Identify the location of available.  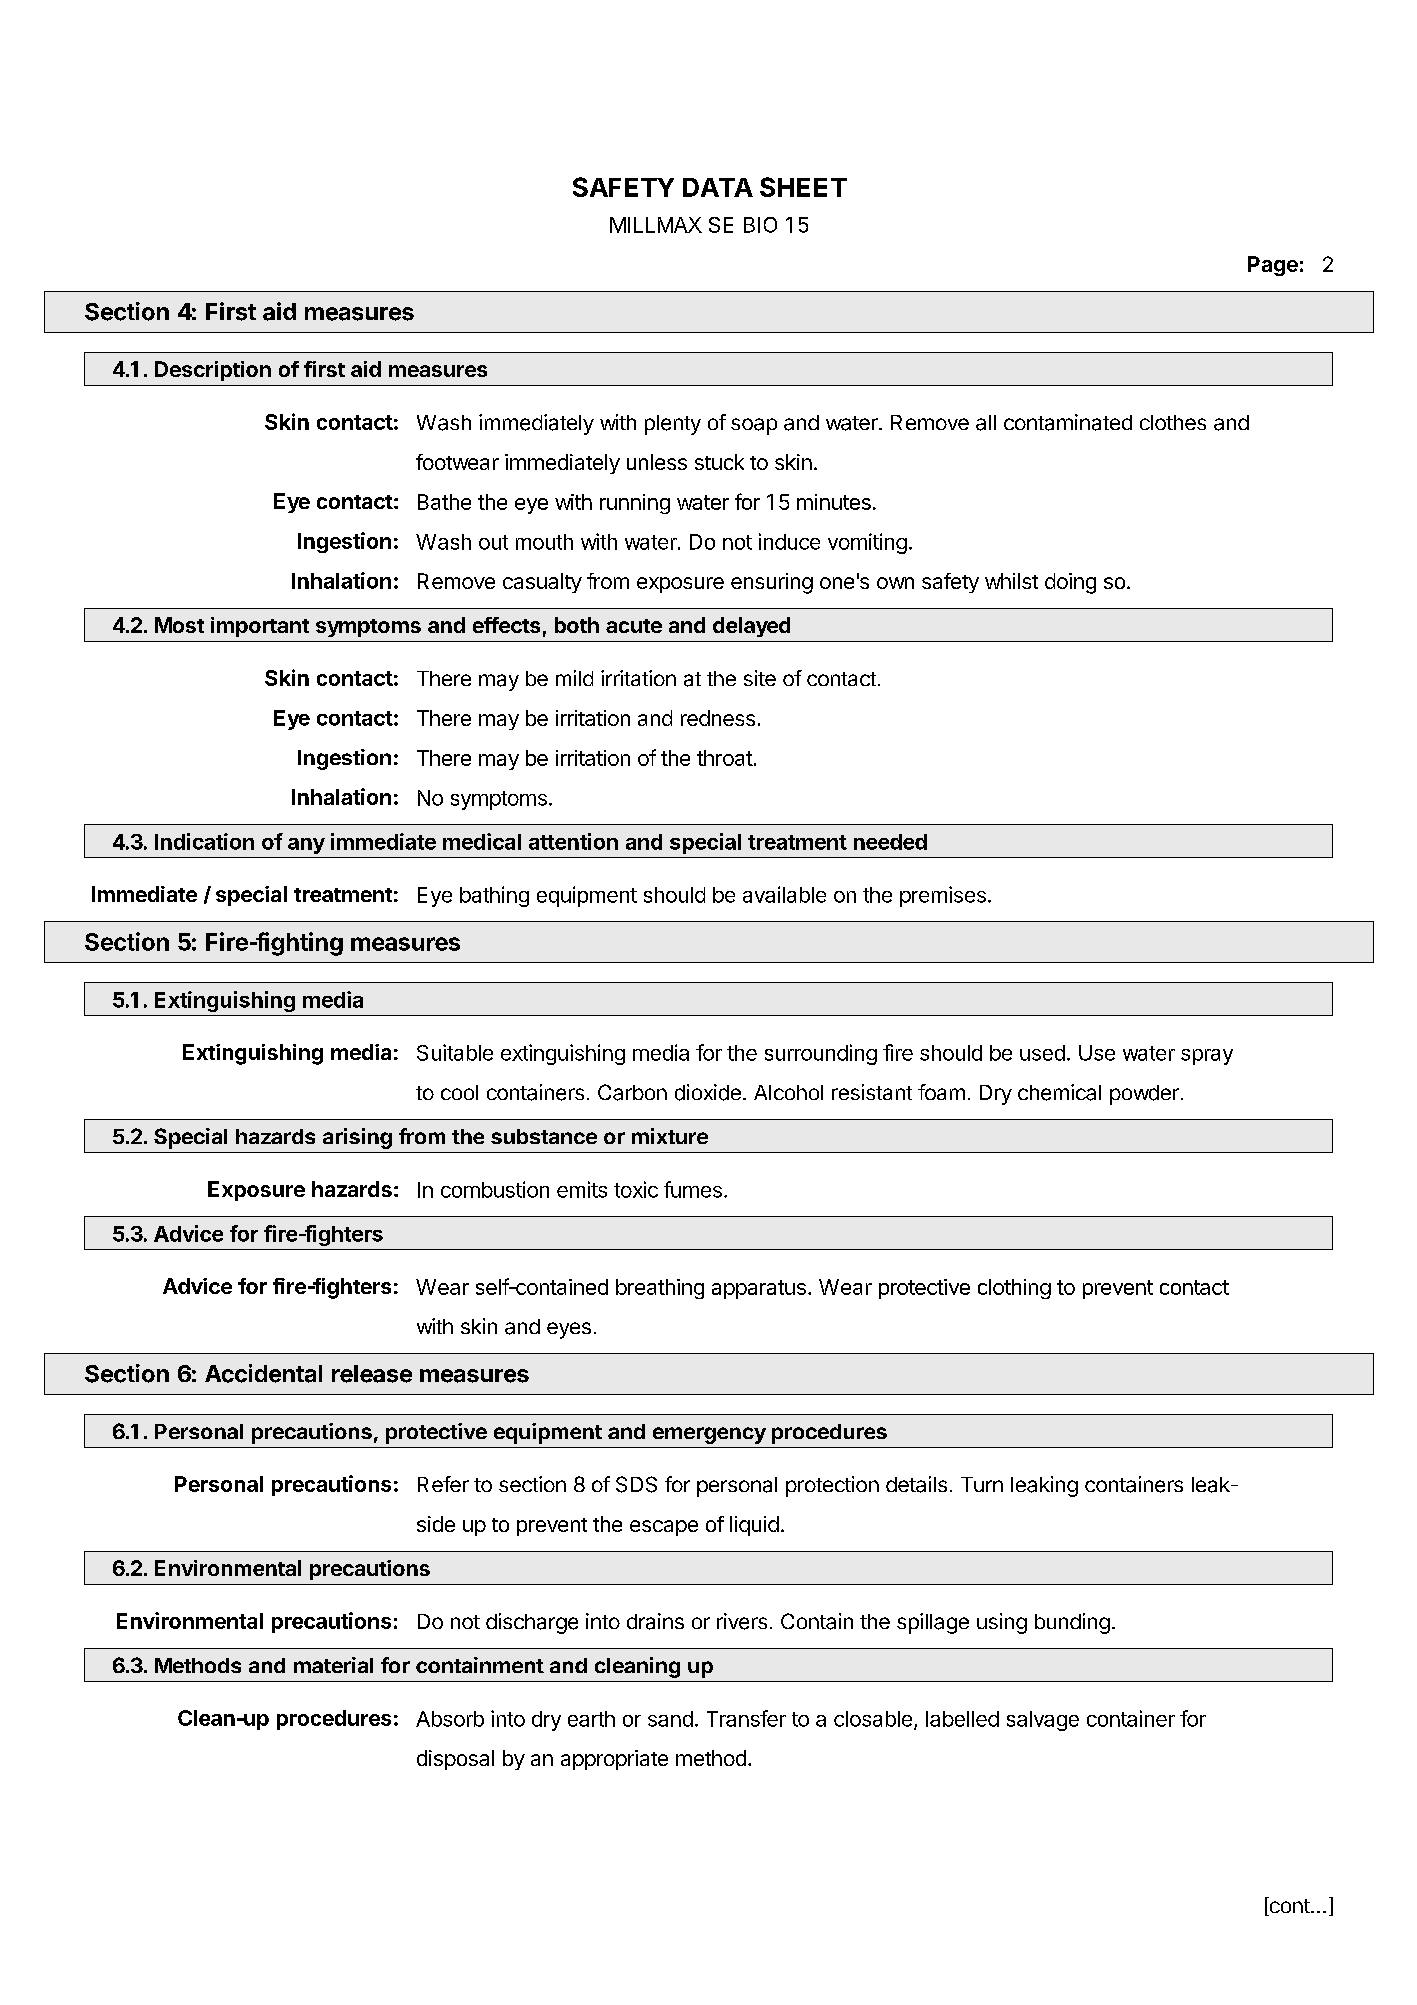
(784, 894).
